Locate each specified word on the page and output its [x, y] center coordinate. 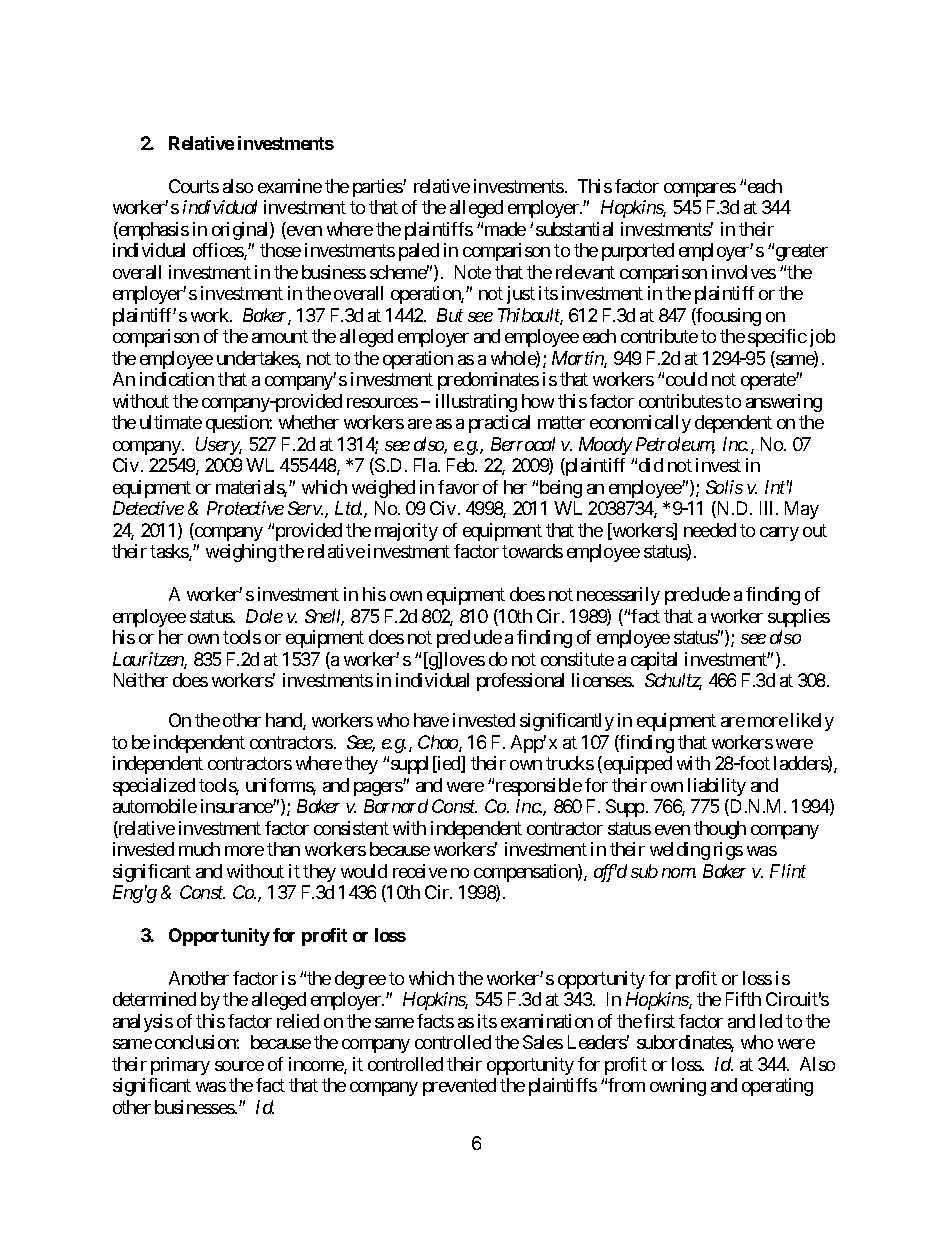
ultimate [171, 422]
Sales [543, 1042]
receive [420, 871]
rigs [728, 851]
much [199, 849]
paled [419, 252]
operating [777, 1087]
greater [802, 253]
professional [520, 682]
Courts [194, 186]
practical [499, 424]
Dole [264, 616]
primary [180, 1066]
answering [784, 403]
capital [654, 661]
